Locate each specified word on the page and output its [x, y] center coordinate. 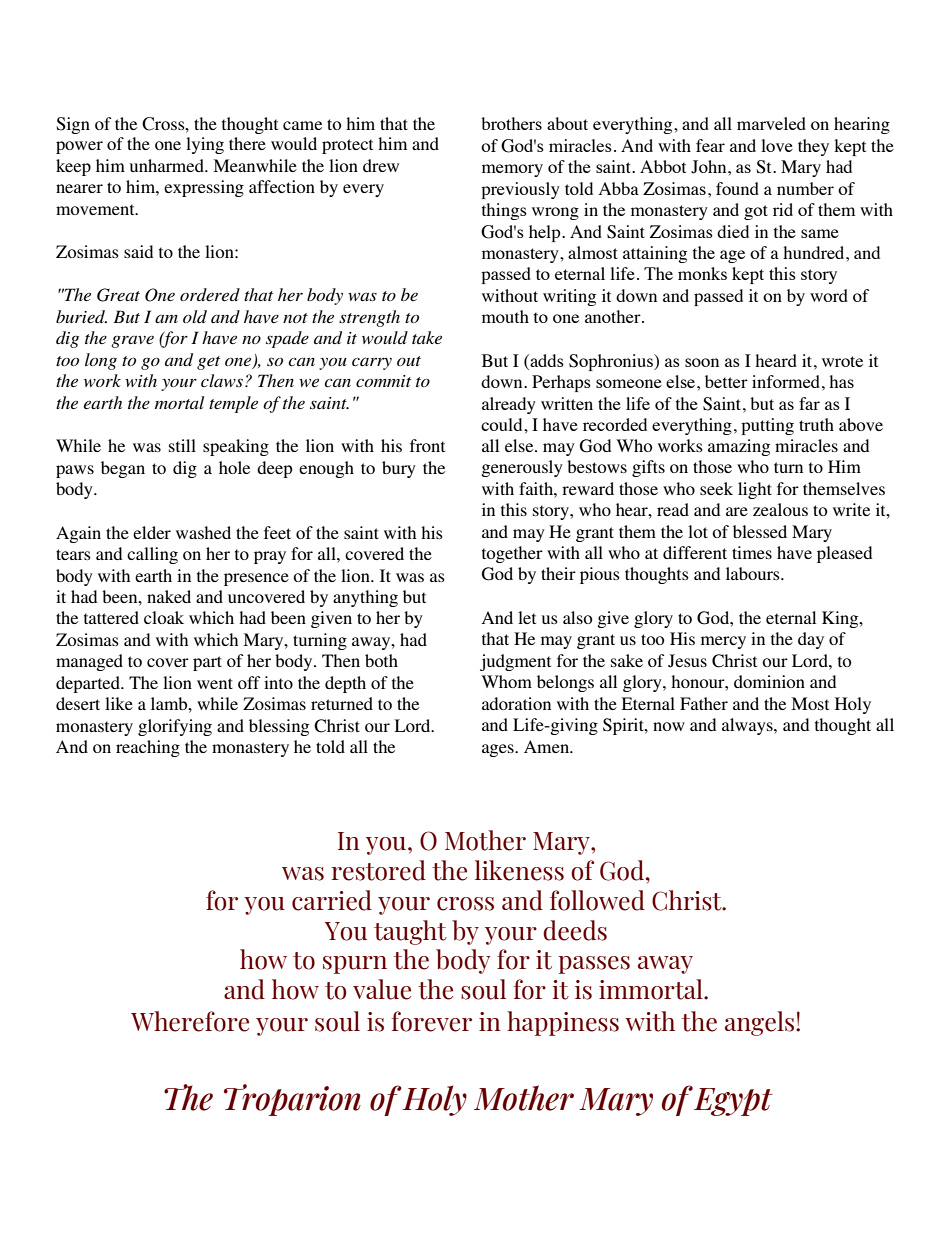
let [527, 617]
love [777, 145]
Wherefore [190, 1021]
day [811, 640]
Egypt [733, 1102]
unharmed [168, 165]
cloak [164, 617]
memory [512, 170]
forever [432, 1021]
